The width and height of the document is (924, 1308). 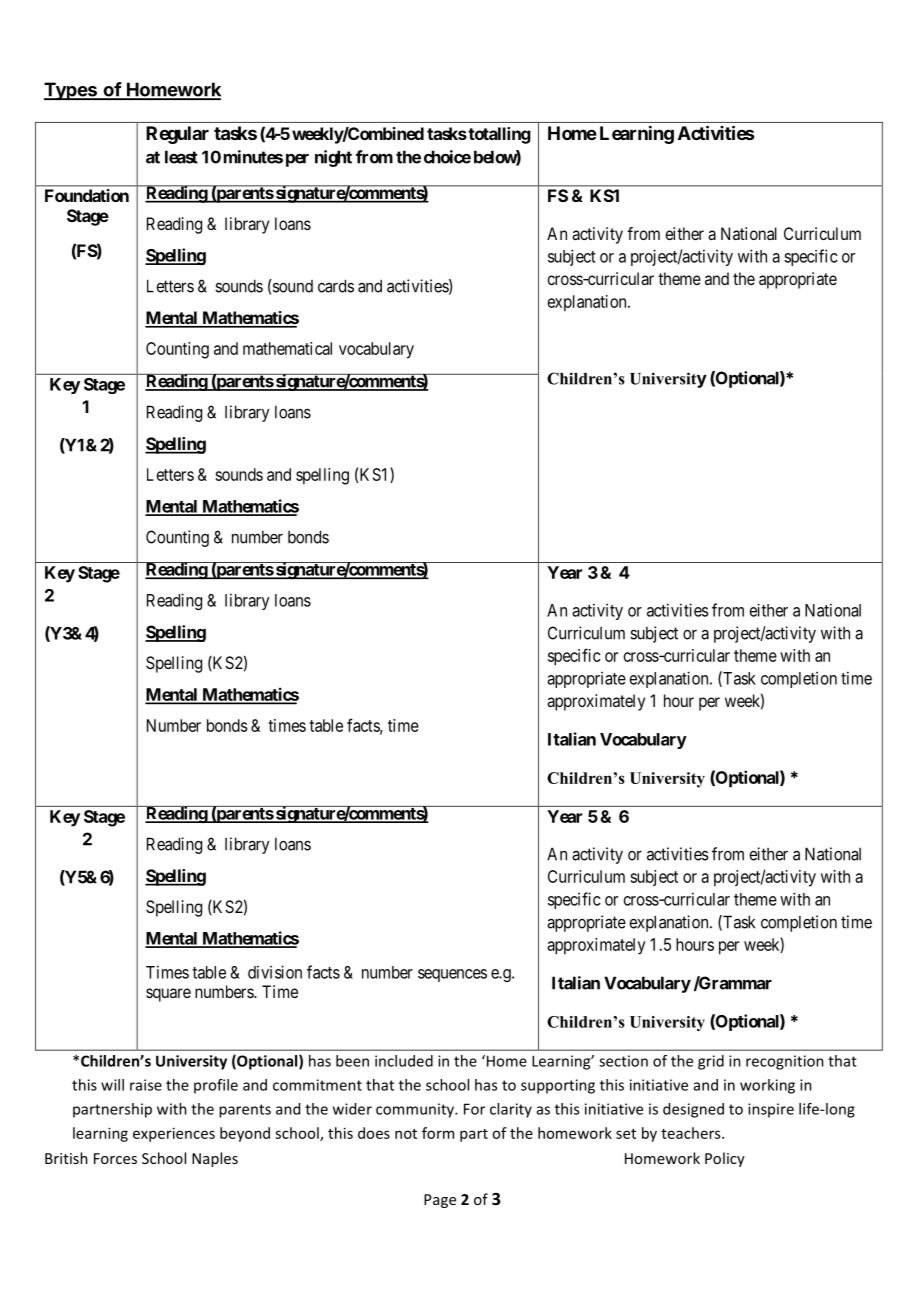 What do you see at coordinates (336, 286) in the document?
I see `cards` at bounding box center [336, 286].
